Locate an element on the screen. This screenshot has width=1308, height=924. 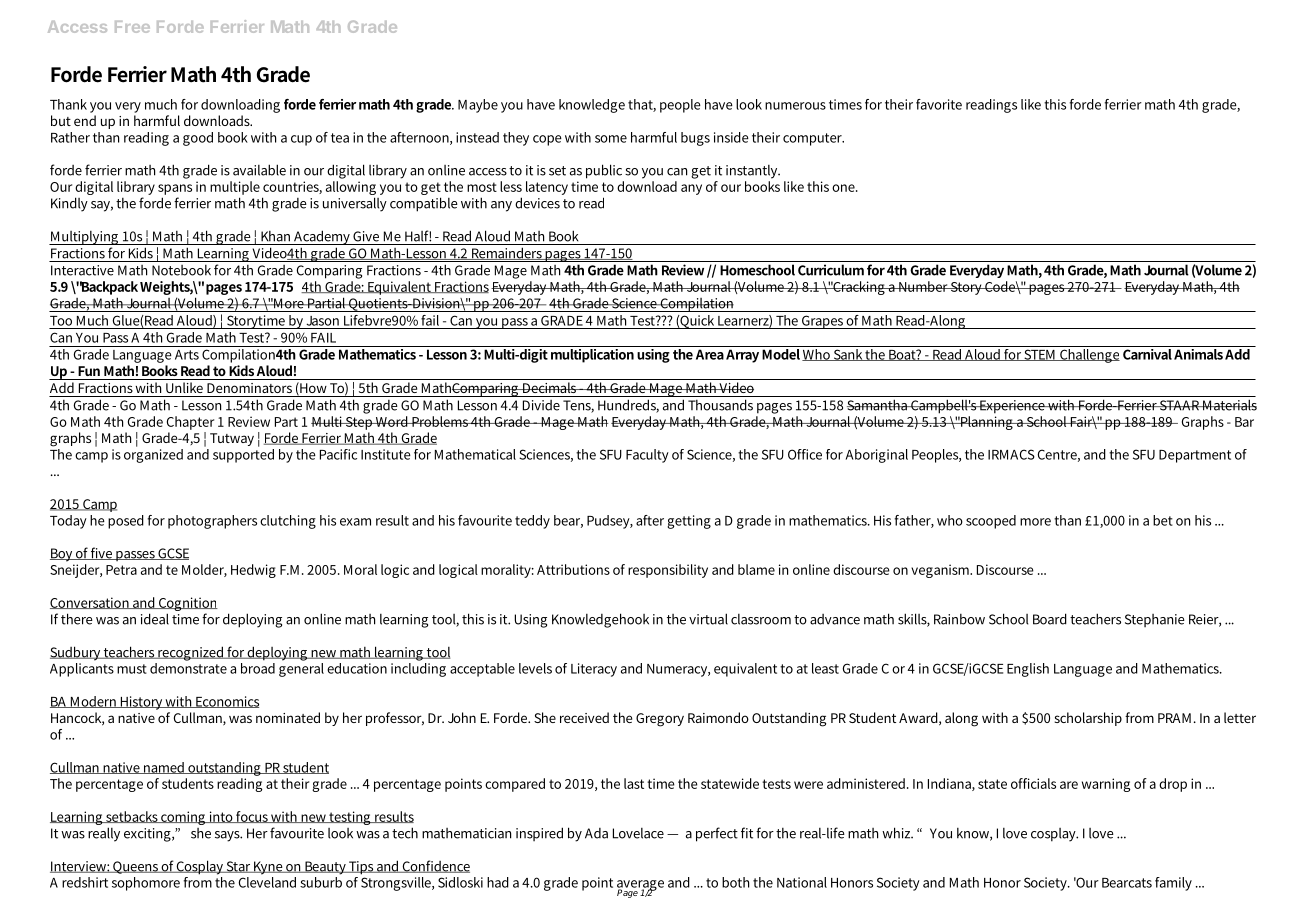
Free is located at coordinates (132, 27).
